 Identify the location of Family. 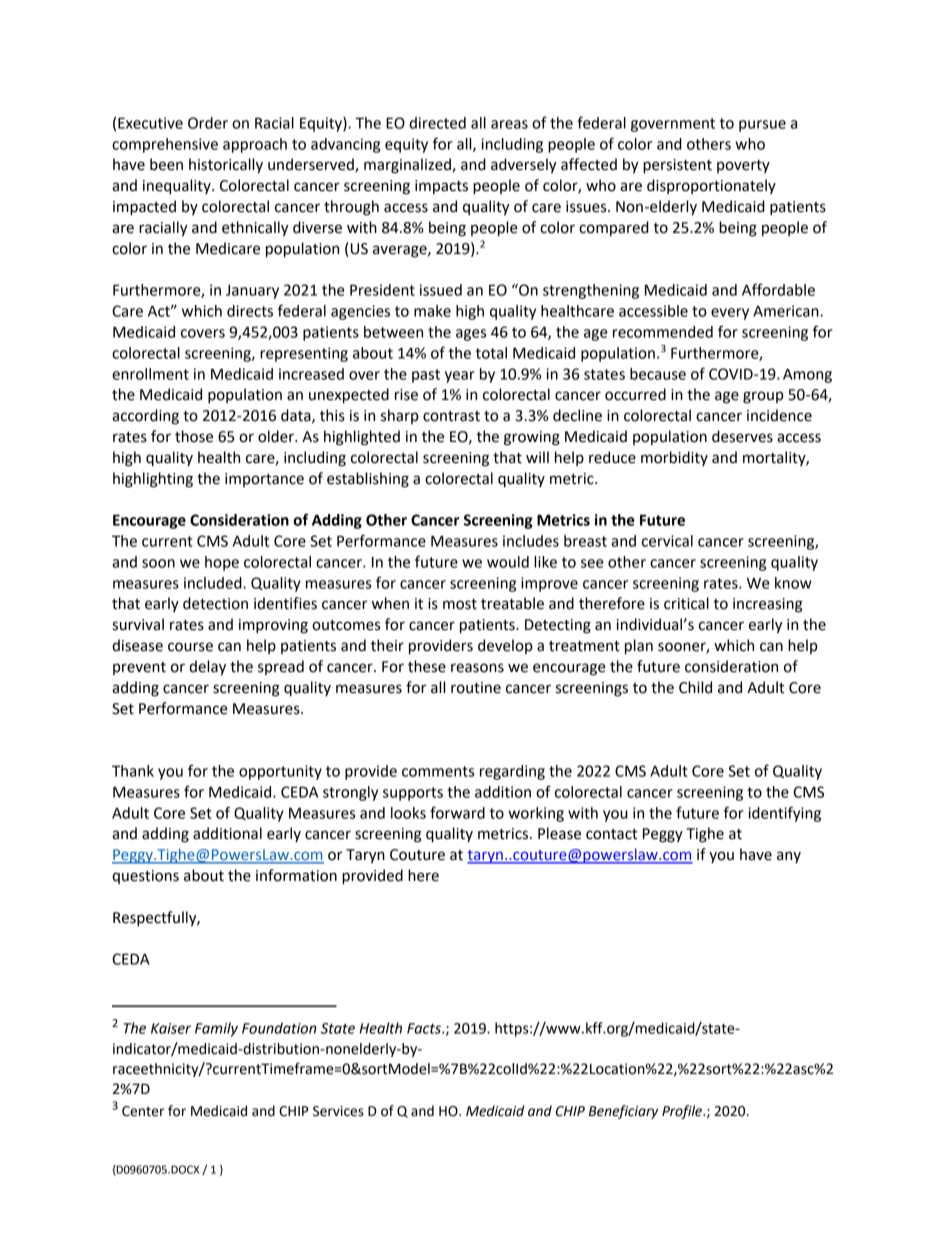
(216, 1029).
